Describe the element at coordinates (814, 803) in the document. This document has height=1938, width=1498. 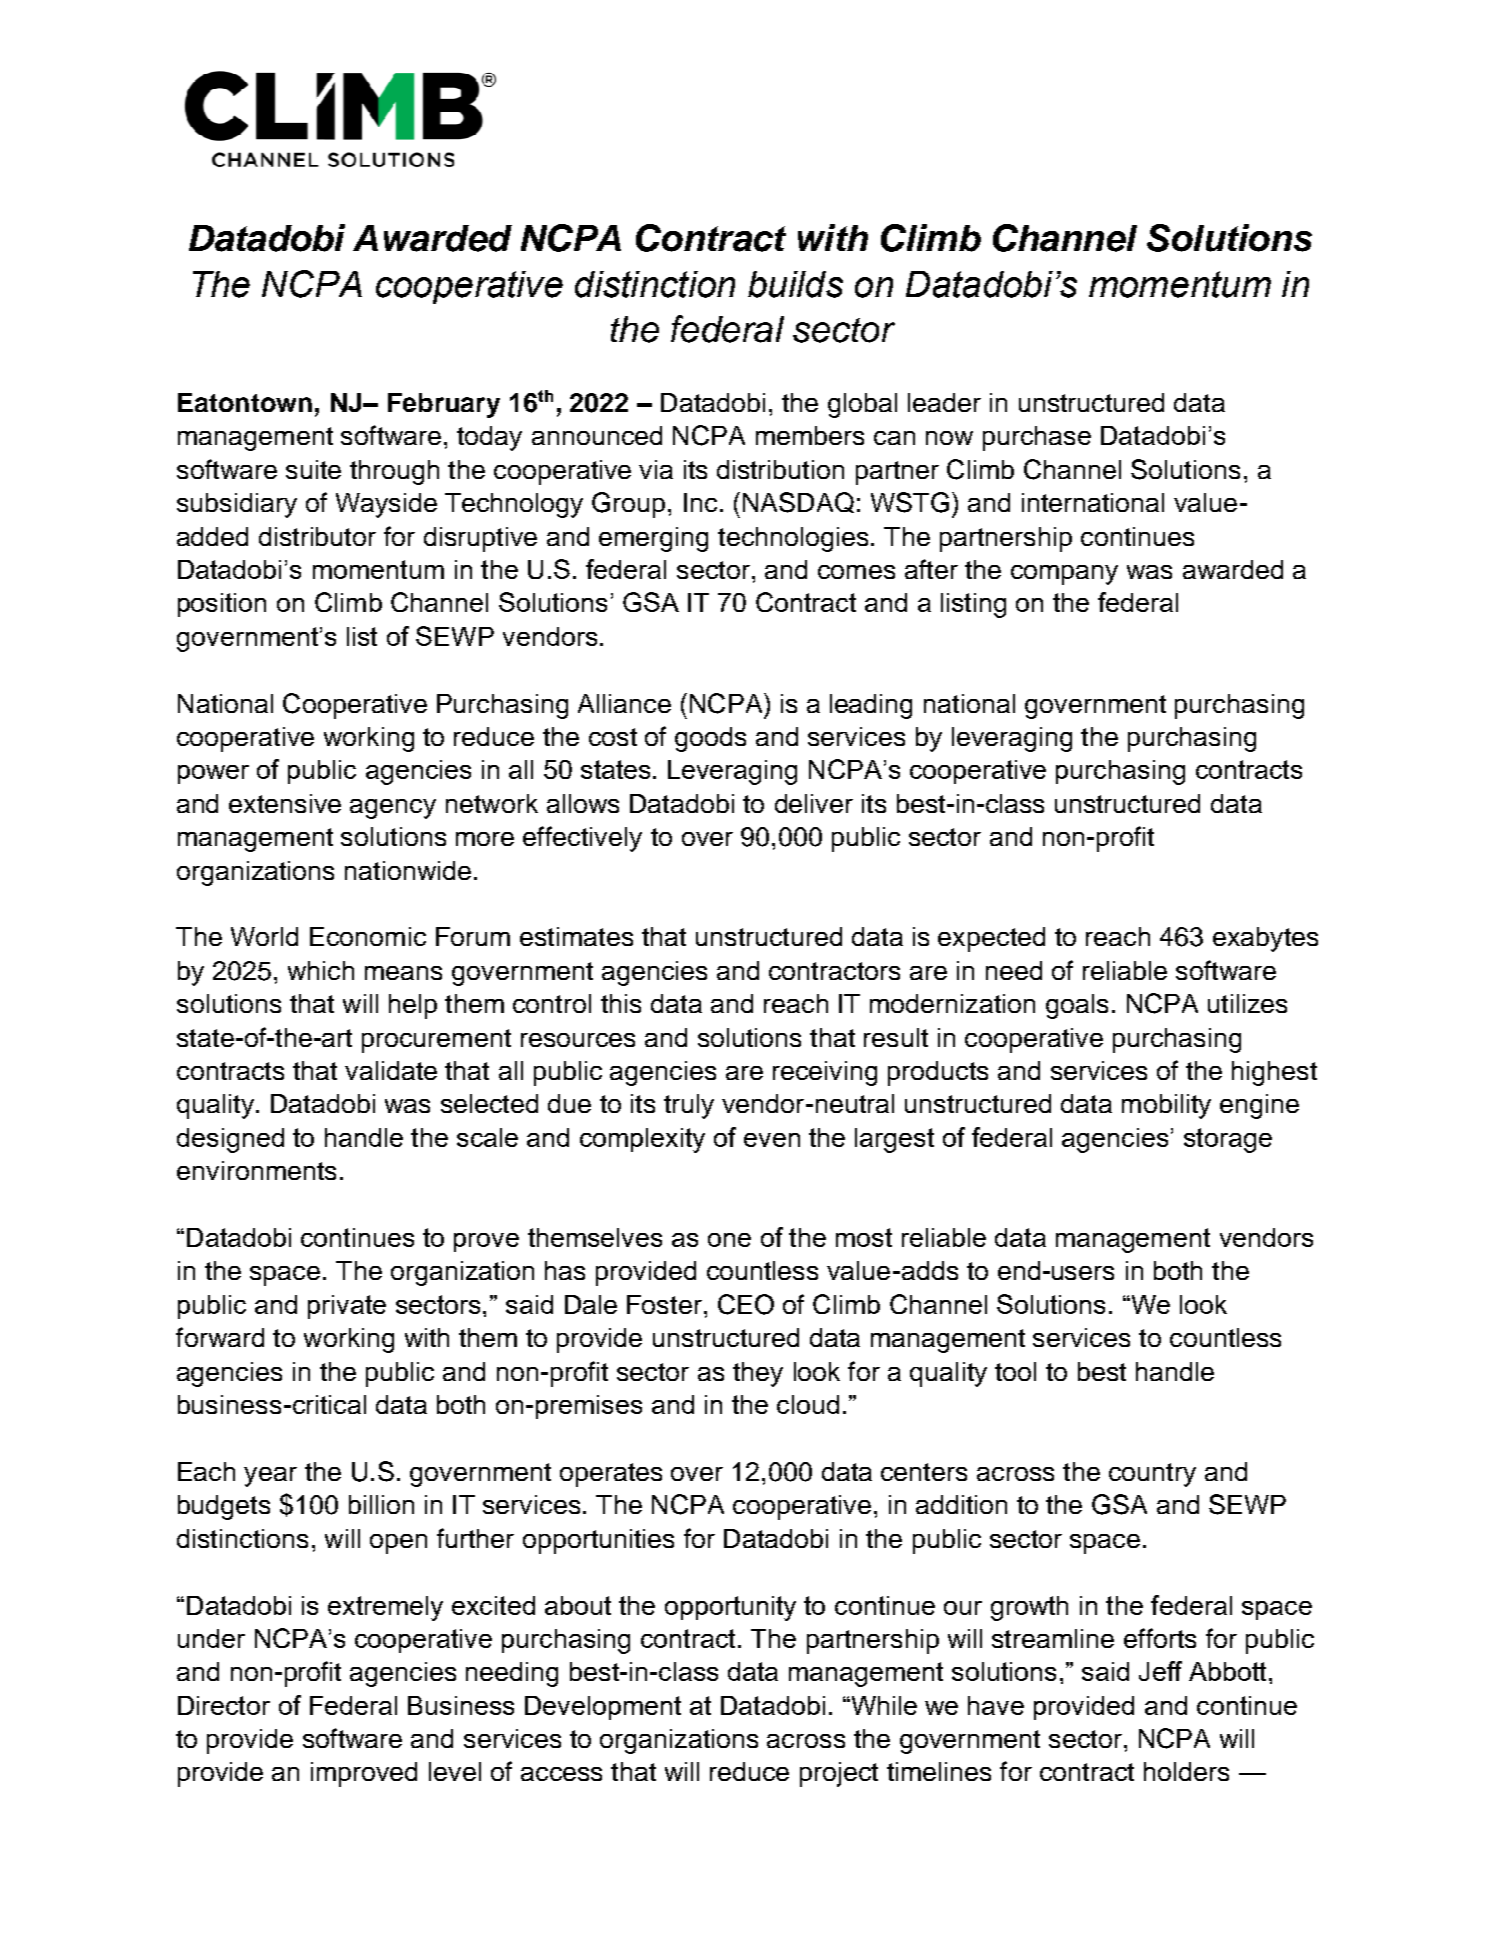
I see `deliver` at that location.
